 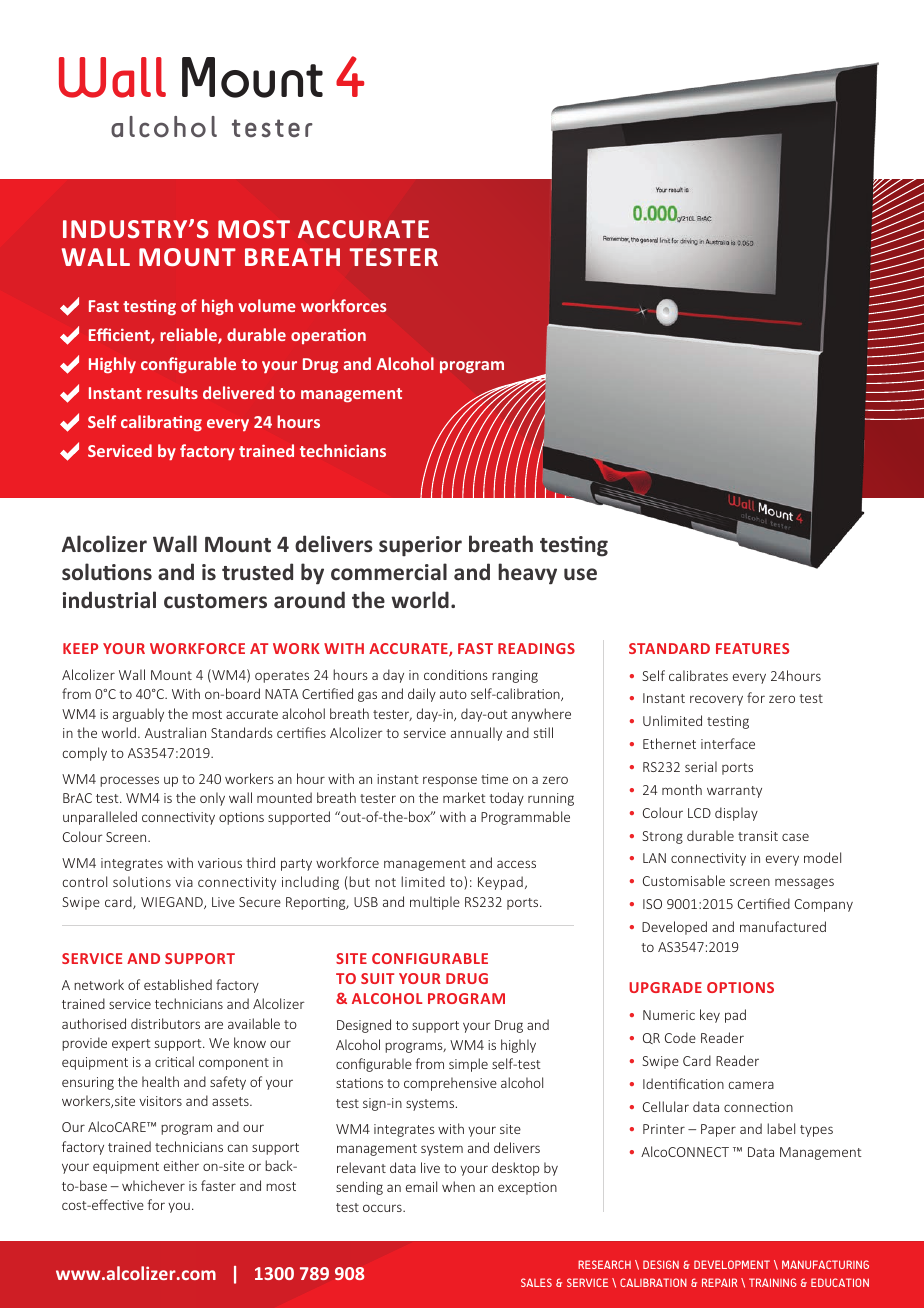 I want to click on customers, so click(x=215, y=601).
